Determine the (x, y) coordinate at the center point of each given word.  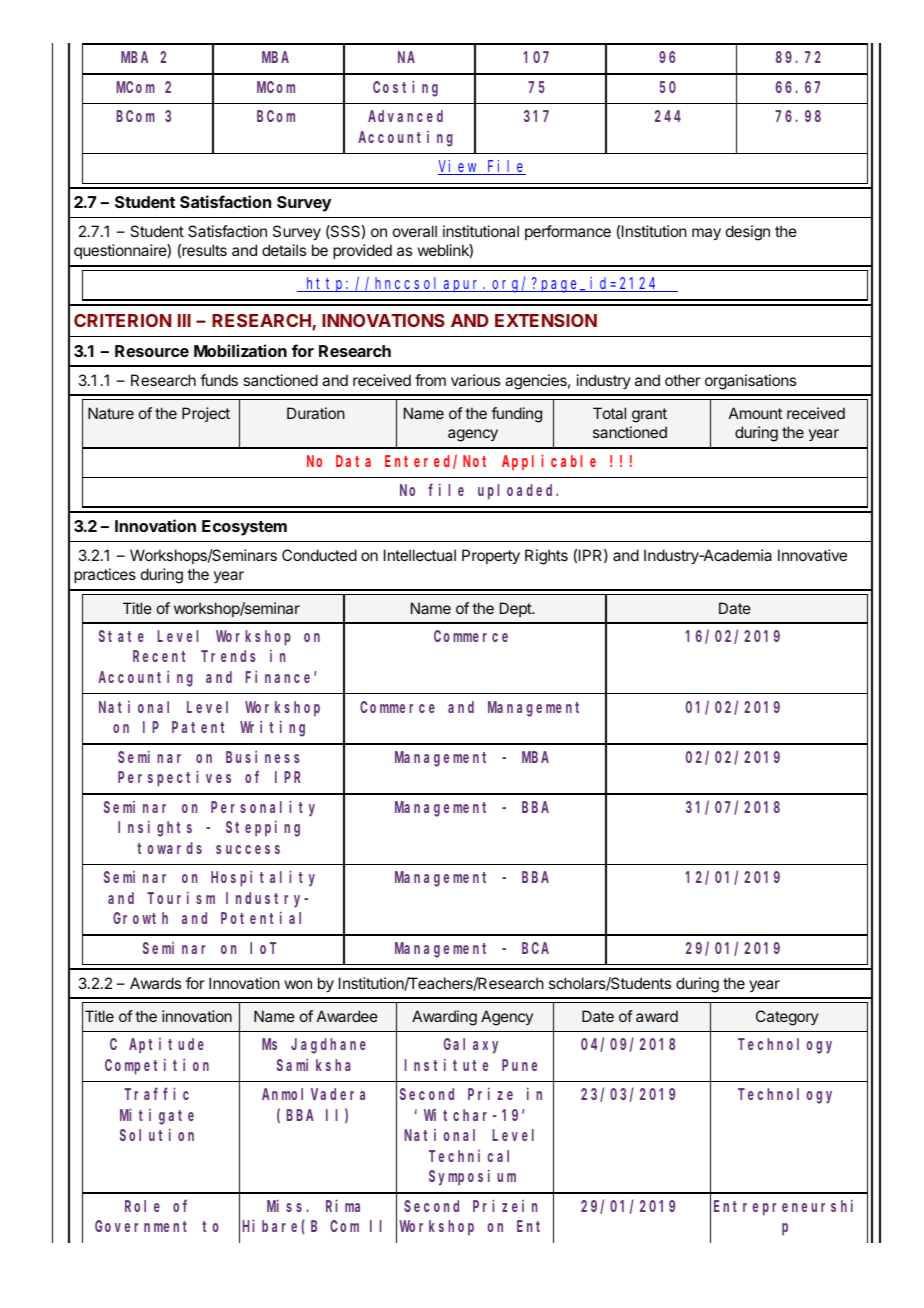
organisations (750, 382)
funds (219, 380)
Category (787, 1018)
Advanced (405, 116)
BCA (535, 948)
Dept (516, 609)
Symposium (472, 1177)
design (748, 233)
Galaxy (471, 1046)
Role (142, 1206)
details (284, 250)
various (475, 380)
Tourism (181, 897)
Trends (228, 656)
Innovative (812, 555)
